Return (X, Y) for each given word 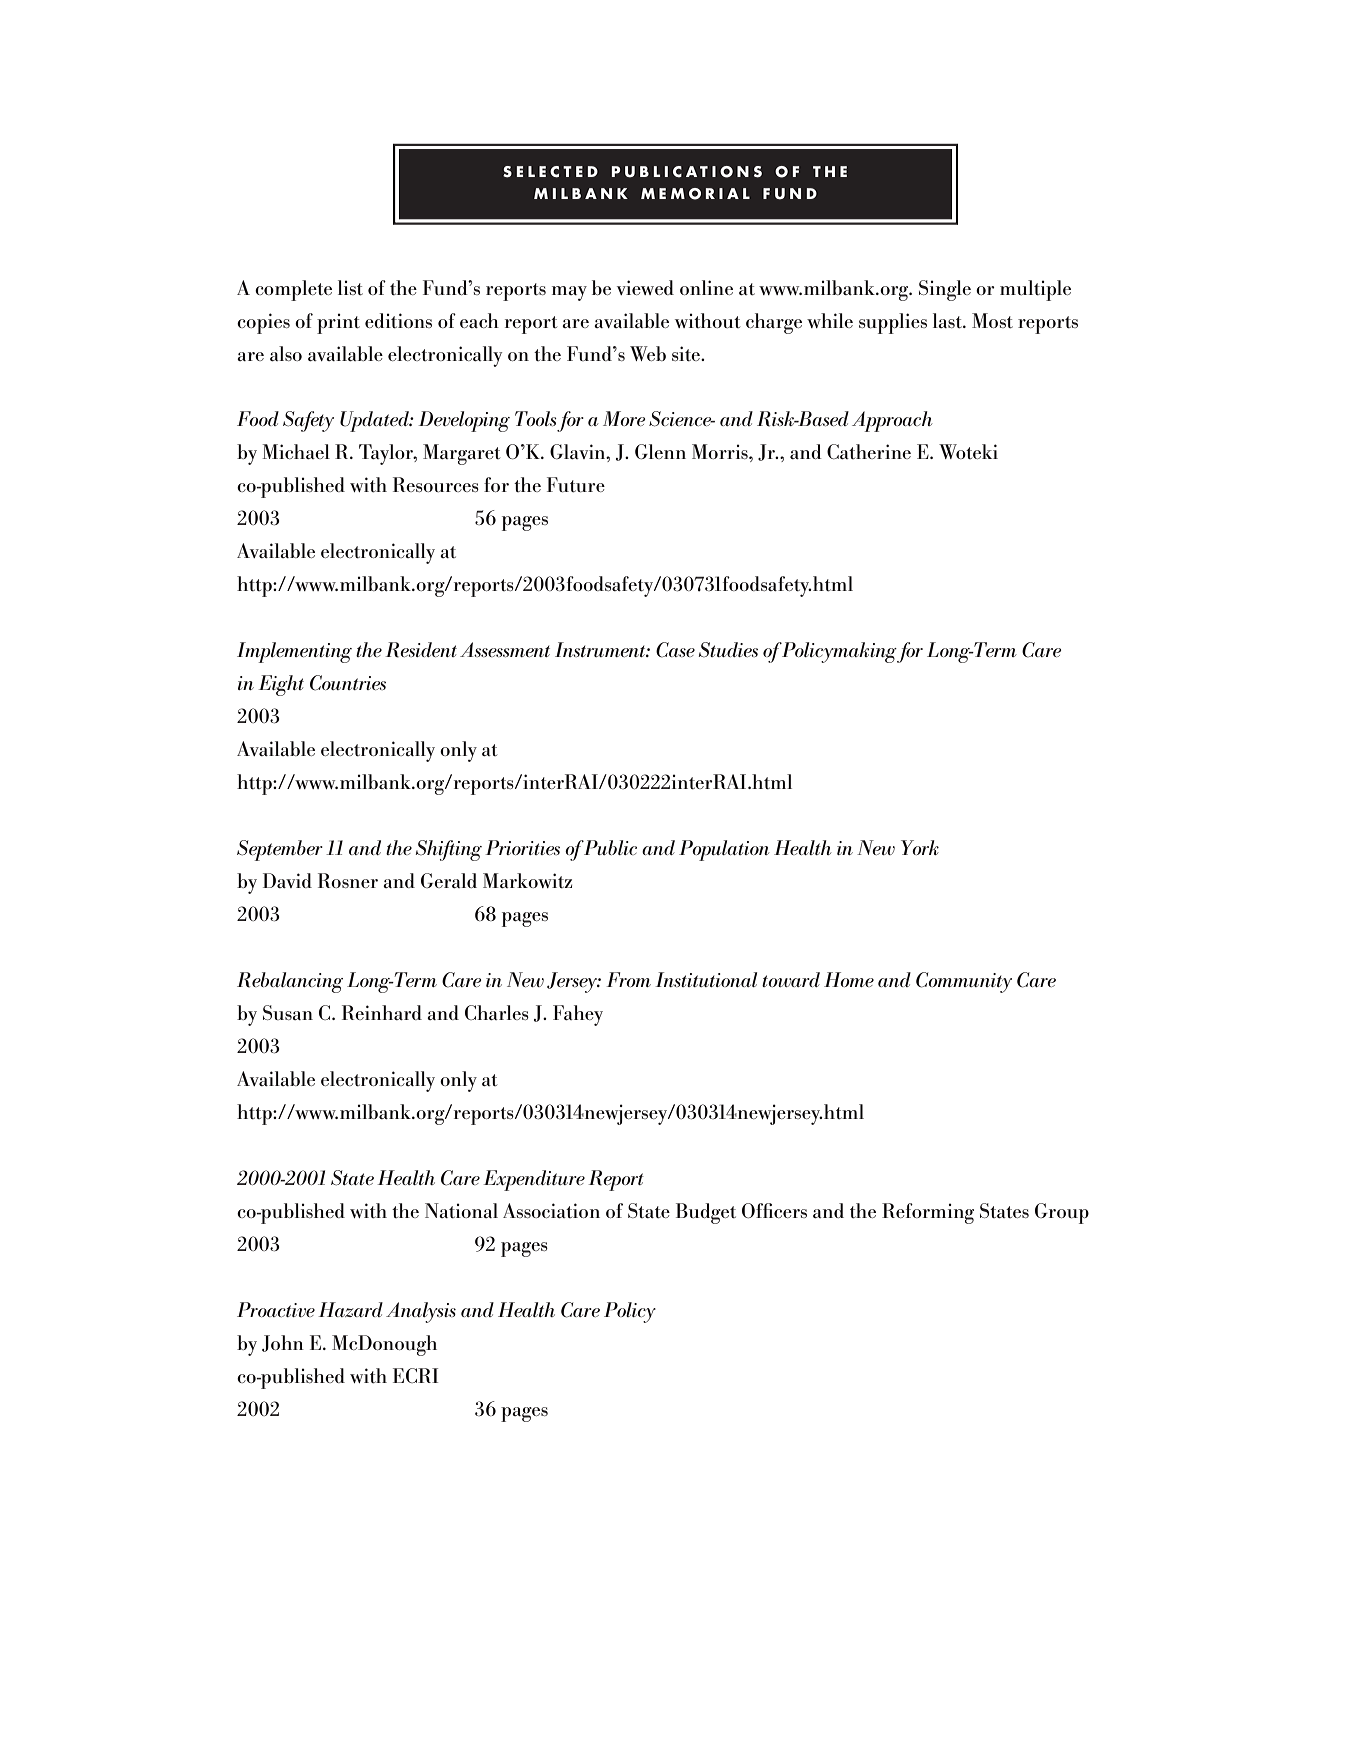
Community (964, 982)
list (350, 287)
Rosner (348, 880)
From (628, 979)
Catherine (869, 451)
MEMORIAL (695, 194)
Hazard (350, 1309)
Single (945, 290)
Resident (421, 650)
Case (675, 650)
